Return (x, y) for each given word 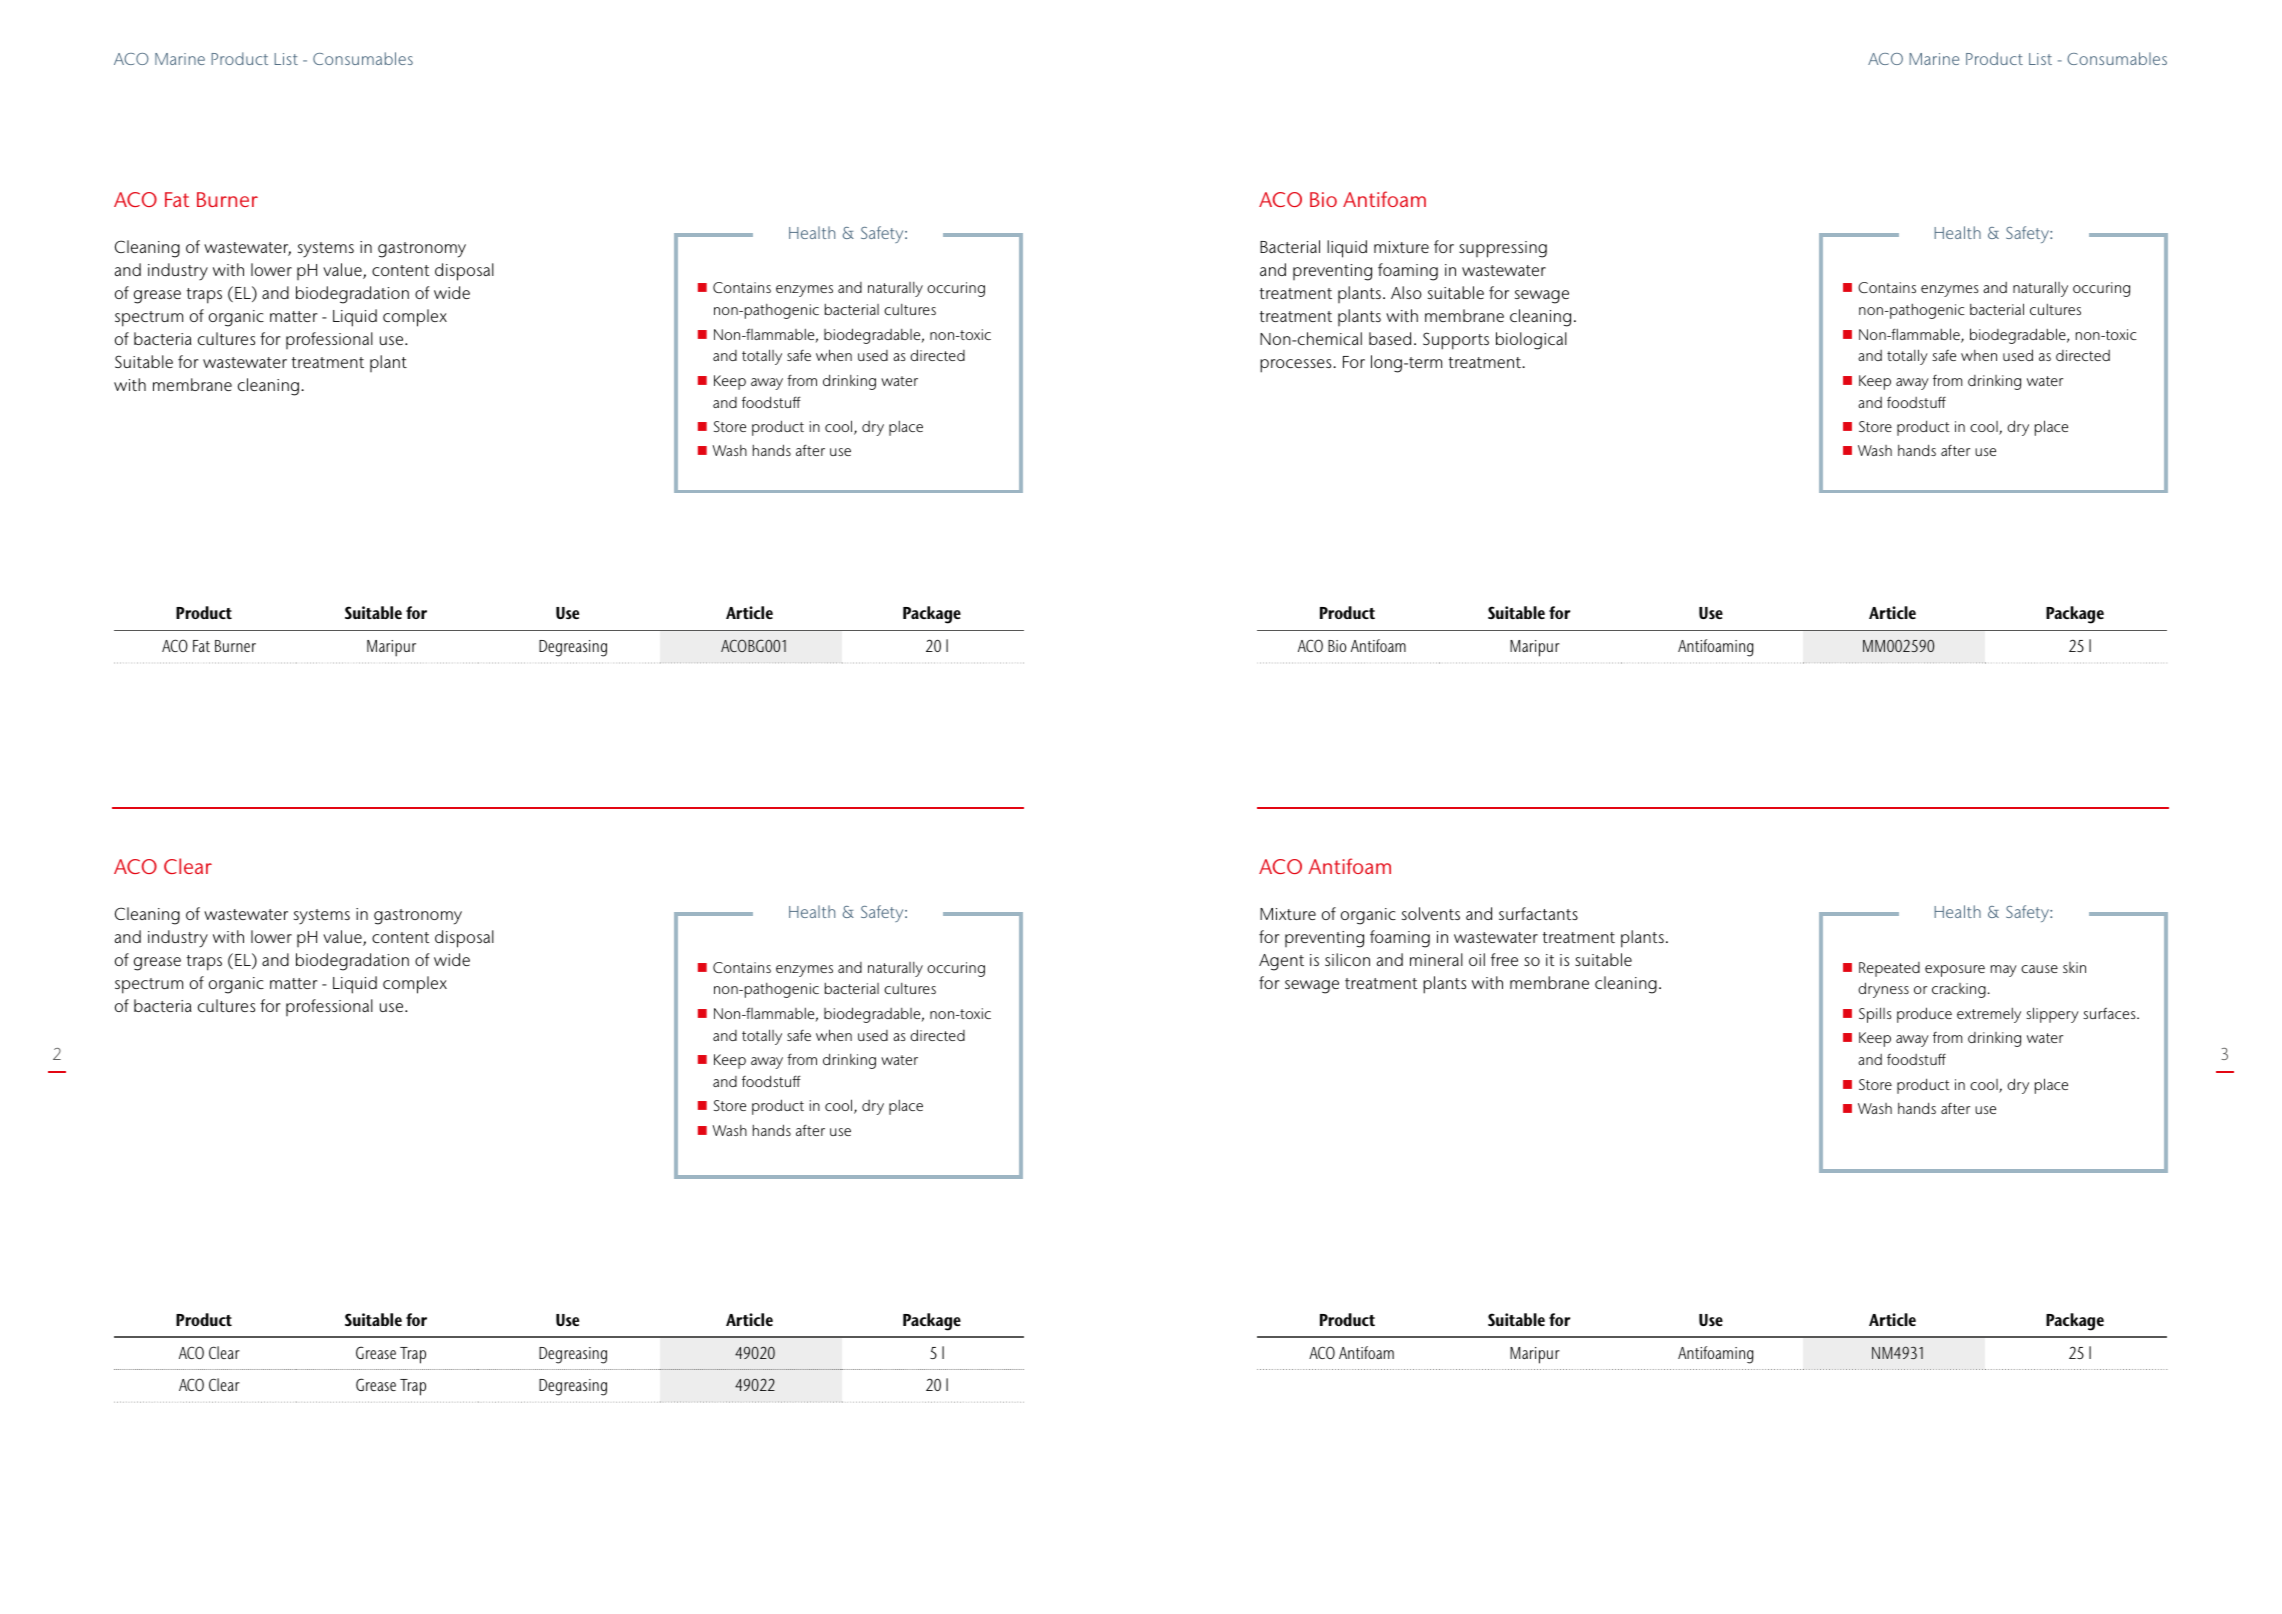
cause (2039, 969)
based (1390, 338)
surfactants (1538, 913)
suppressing (1503, 249)
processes (1297, 366)
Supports (1456, 341)
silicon (1347, 959)
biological (1531, 341)
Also (1406, 292)
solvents (1431, 913)
